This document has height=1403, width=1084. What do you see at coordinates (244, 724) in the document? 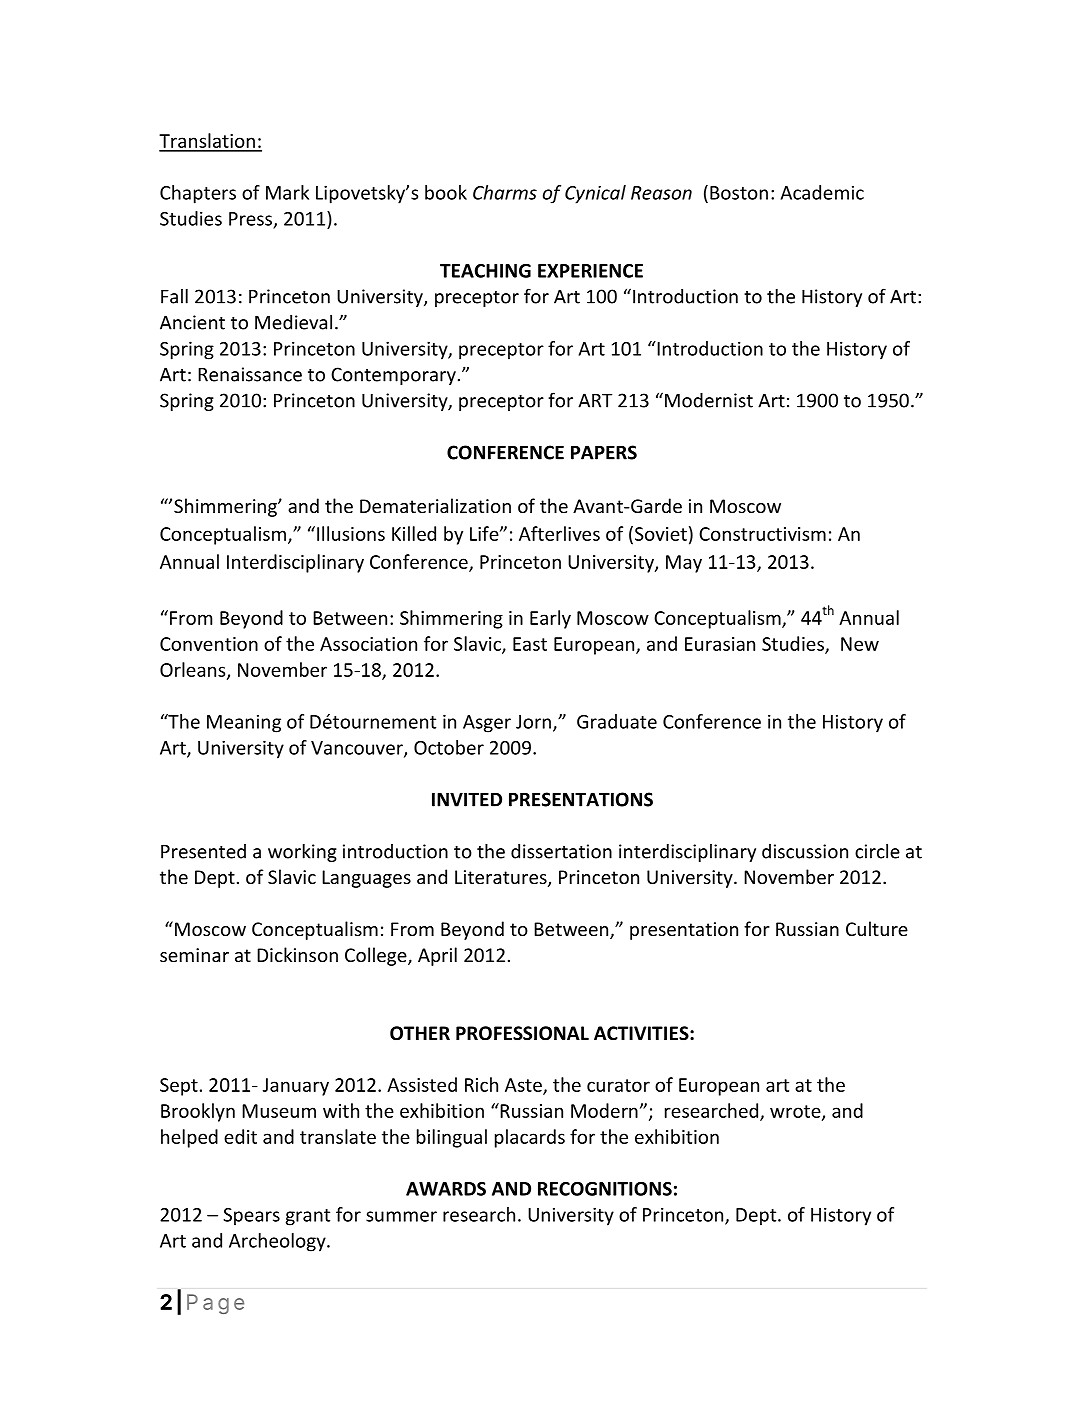
I see `Meaning` at bounding box center [244, 724].
